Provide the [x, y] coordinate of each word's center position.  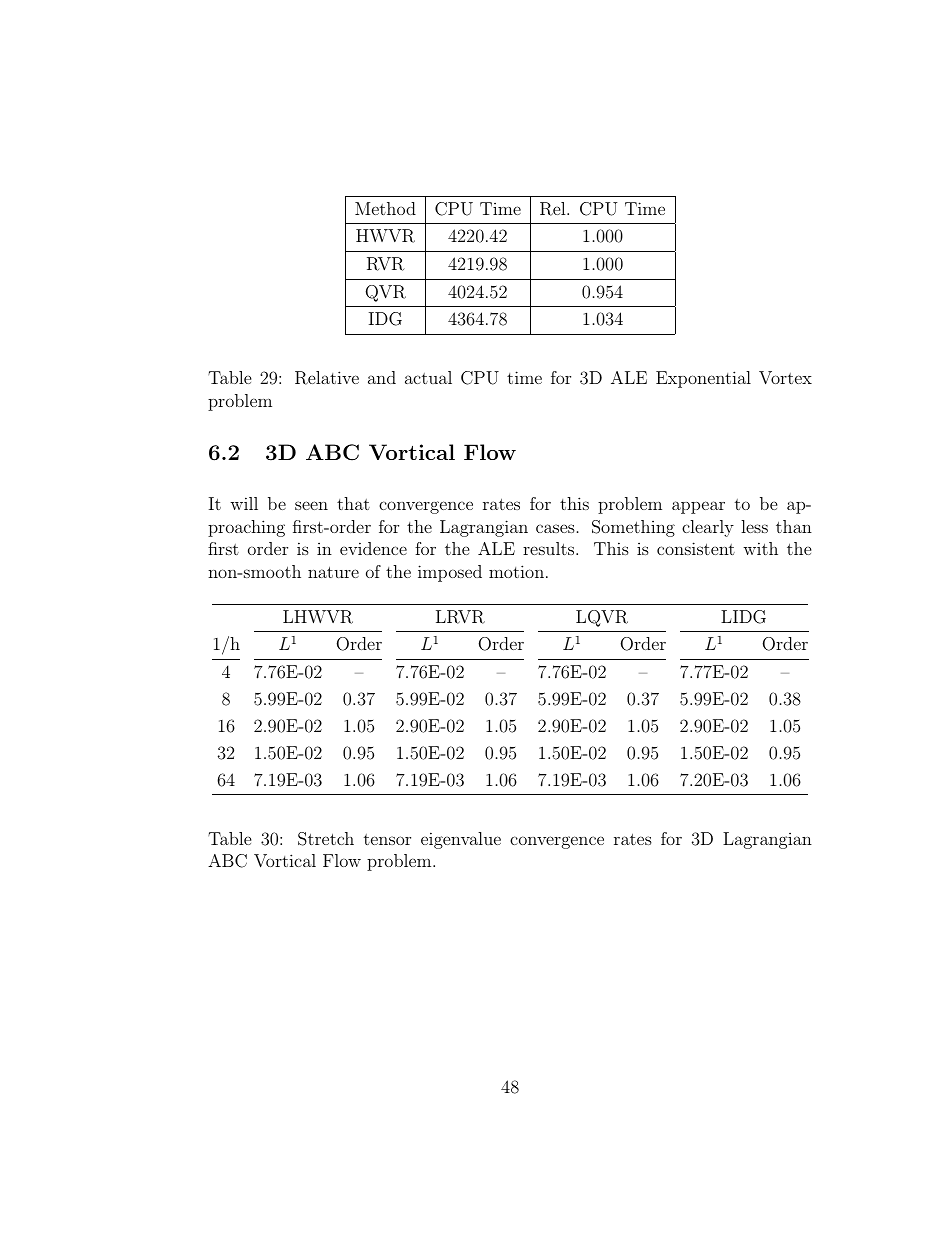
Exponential [703, 379]
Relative [327, 378]
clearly [708, 528]
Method [385, 208]
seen [311, 505]
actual [428, 377]
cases [555, 528]
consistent [696, 548]
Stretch [326, 839]
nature [333, 572]
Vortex [785, 378]
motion [516, 571]
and [382, 377]
